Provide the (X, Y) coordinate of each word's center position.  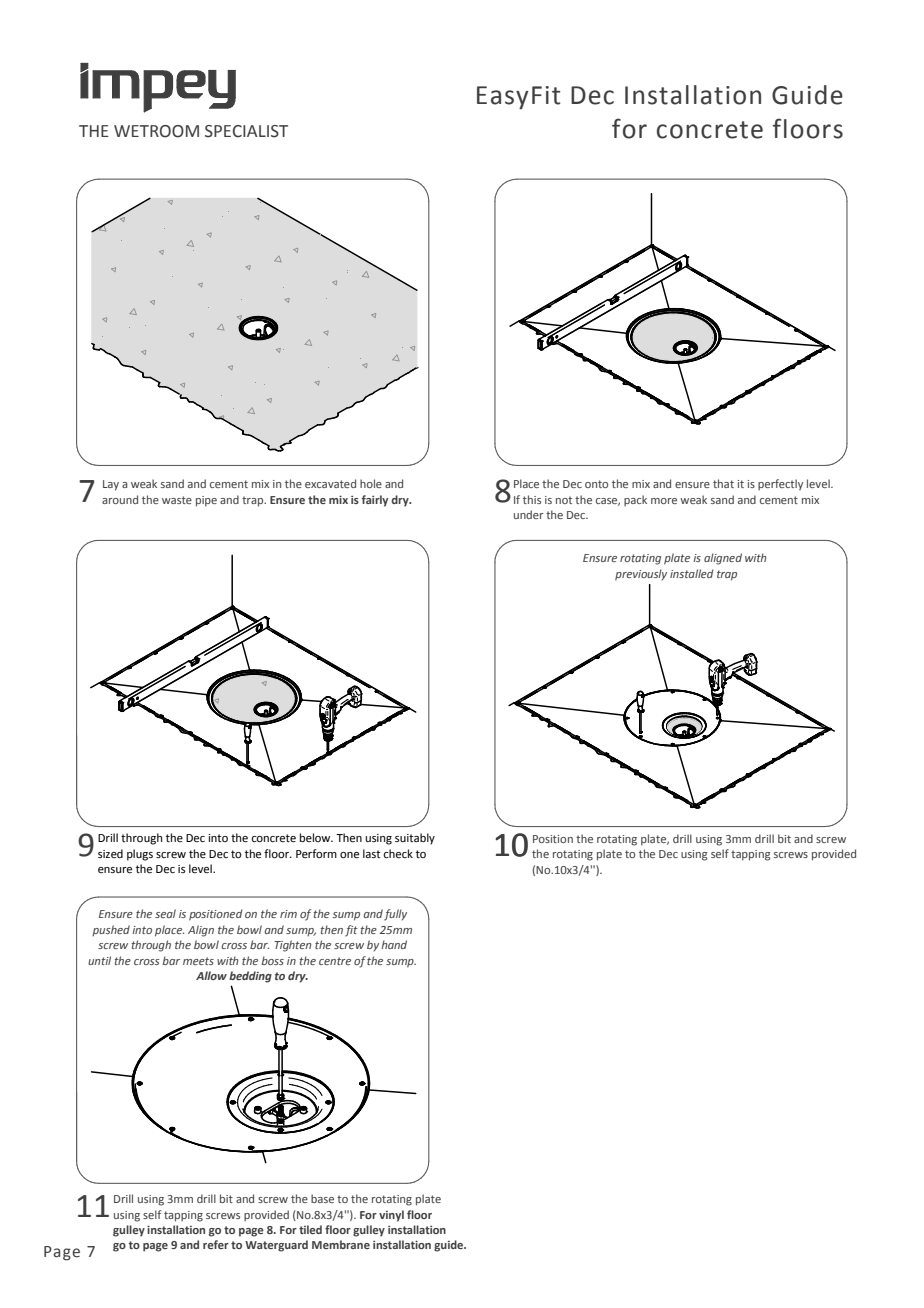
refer (216, 1244)
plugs (140, 855)
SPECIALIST (246, 131)
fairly (375, 501)
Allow (211, 975)
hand (394, 944)
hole (371, 483)
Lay (111, 485)
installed (692, 573)
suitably (415, 839)
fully (395, 915)
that (723, 483)
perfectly (780, 485)
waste (177, 500)
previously (641, 575)
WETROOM (156, 131)
